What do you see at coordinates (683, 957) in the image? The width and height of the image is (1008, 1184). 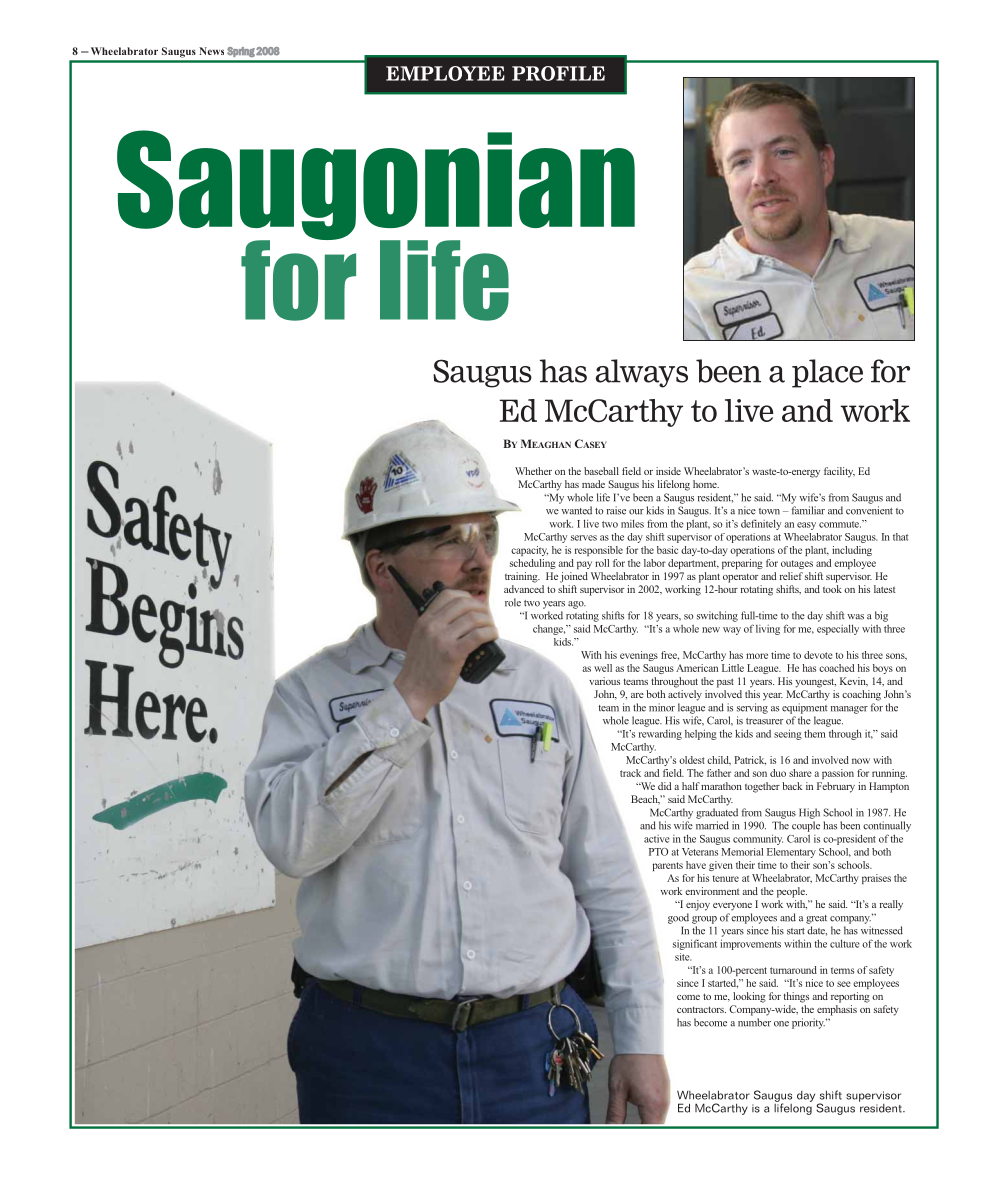 I see `site` at bounding box center [683, 957].
